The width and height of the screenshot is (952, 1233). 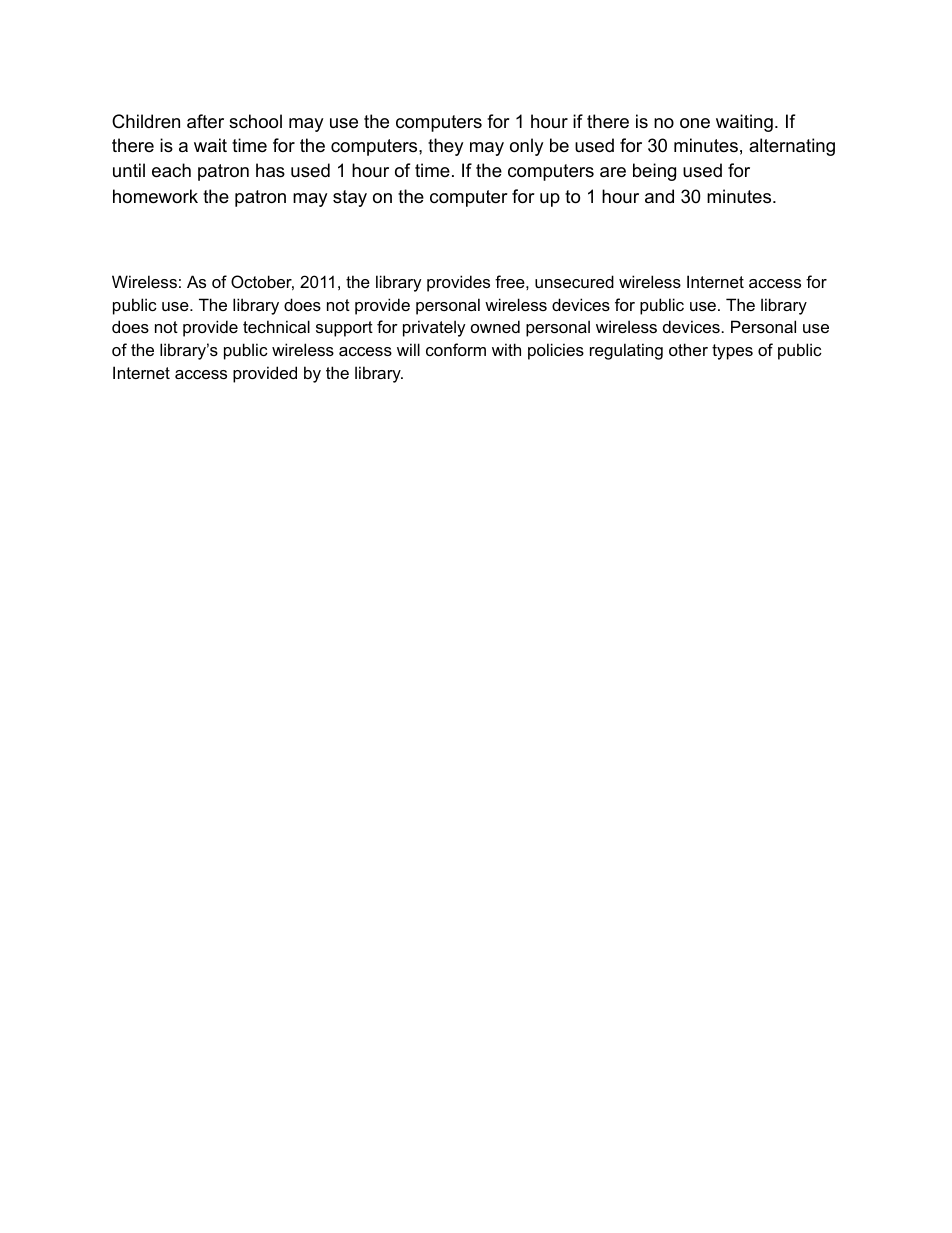 What do you see at coordinates (155, 196) in the screenshot?
I see `homework` at bounding box center [155, 196].
